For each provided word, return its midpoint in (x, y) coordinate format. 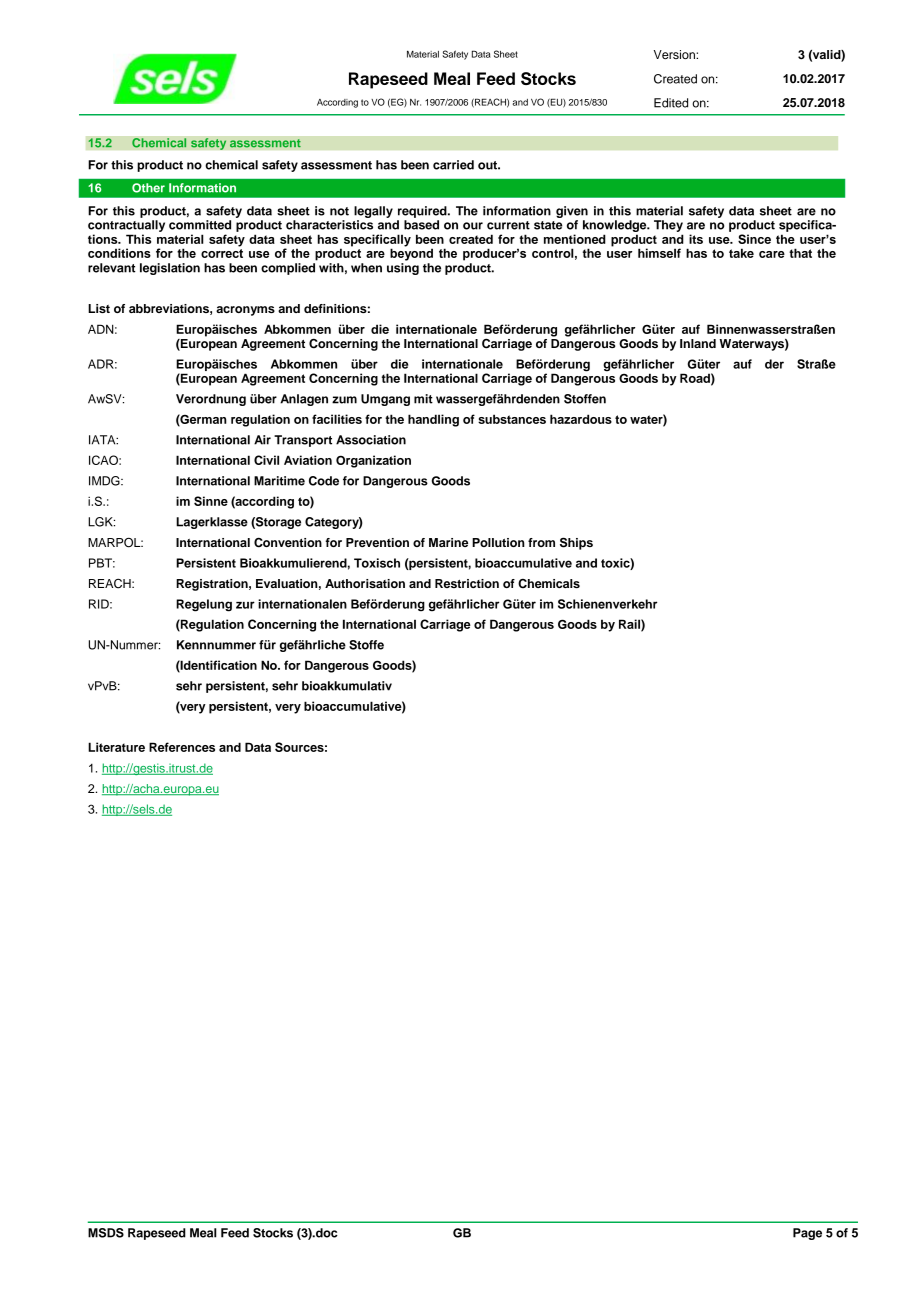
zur (245, 605)
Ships (576, 543)
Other (148, 188)
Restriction (467, 583)
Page (807, 1234)
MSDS (106, 1233)
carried (453, 165)
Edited (671, 103)
